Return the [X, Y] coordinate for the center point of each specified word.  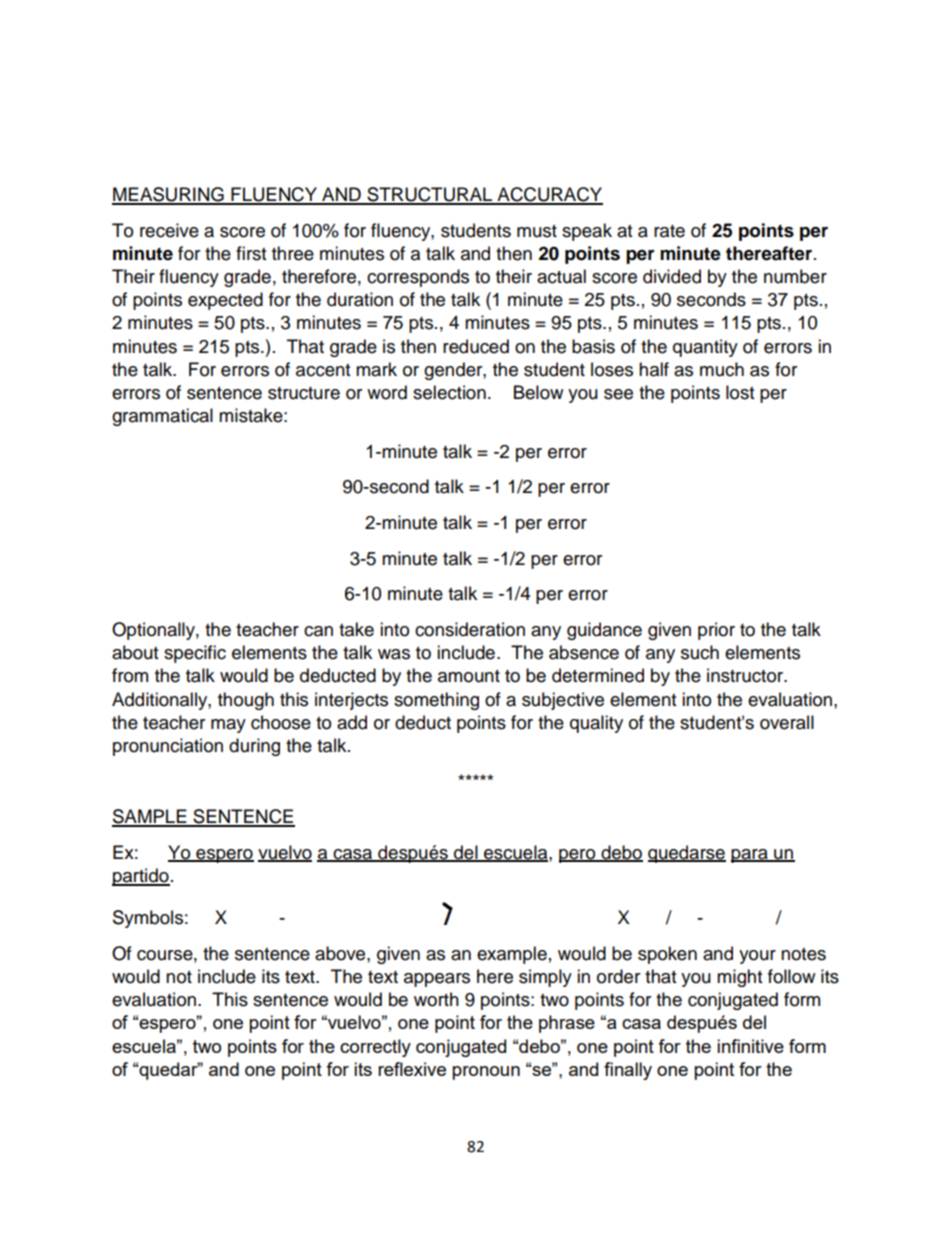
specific [195, 654]
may [228, 726]
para [750, 856]
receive [169, 230]
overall [787, 722]
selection [449, 392]
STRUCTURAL [430, 195]
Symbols [148, 919]
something [436, 701]
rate [669, 231]
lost [740, 392]
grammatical [162, 417]
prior [716, 631]
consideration [470, 629]
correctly [375, 1048]
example [512, 955]
